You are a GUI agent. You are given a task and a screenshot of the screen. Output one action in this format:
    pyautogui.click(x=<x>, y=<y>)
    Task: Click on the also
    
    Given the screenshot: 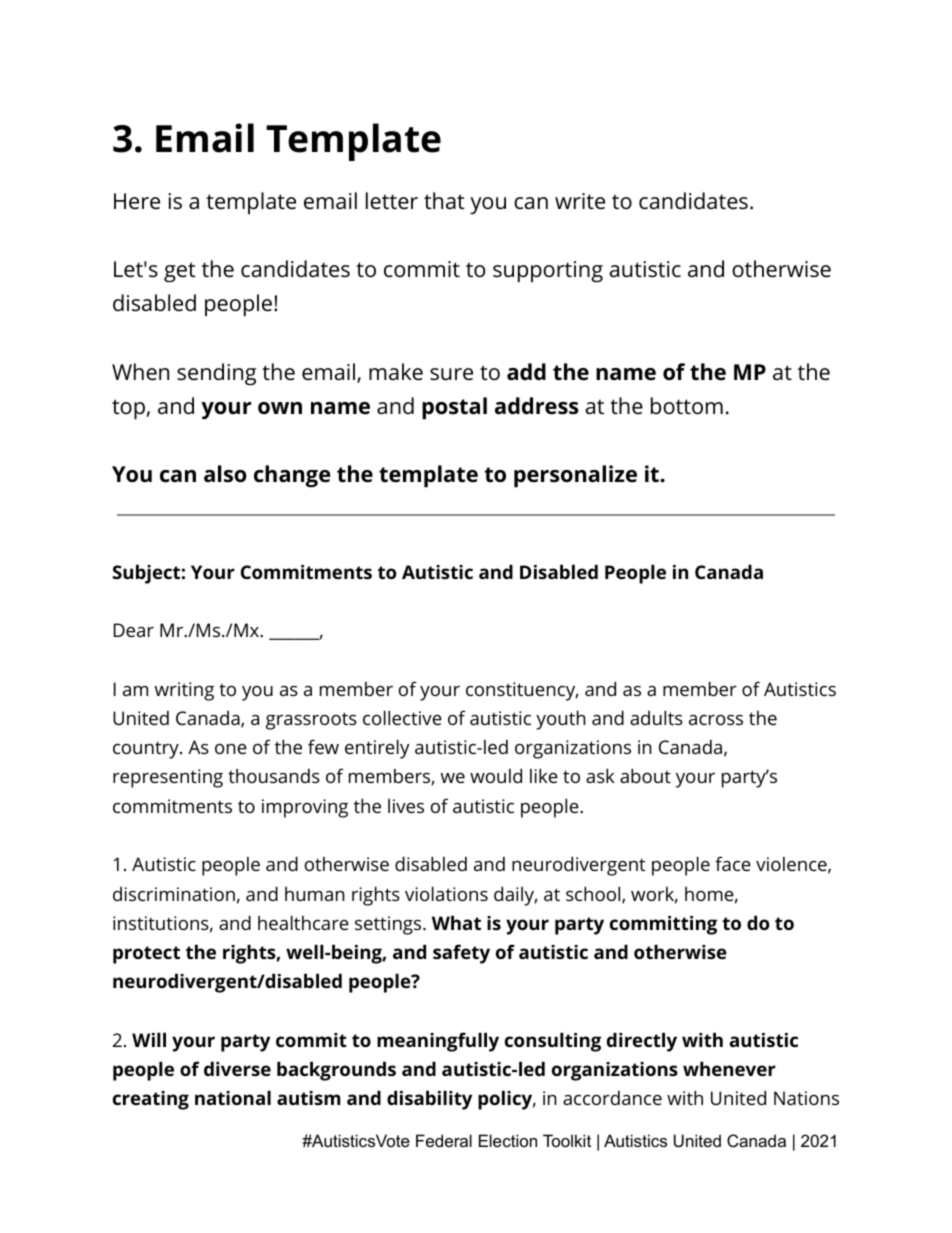 What is the action you would take?
    pyautogui.click(x=225, y=474)
